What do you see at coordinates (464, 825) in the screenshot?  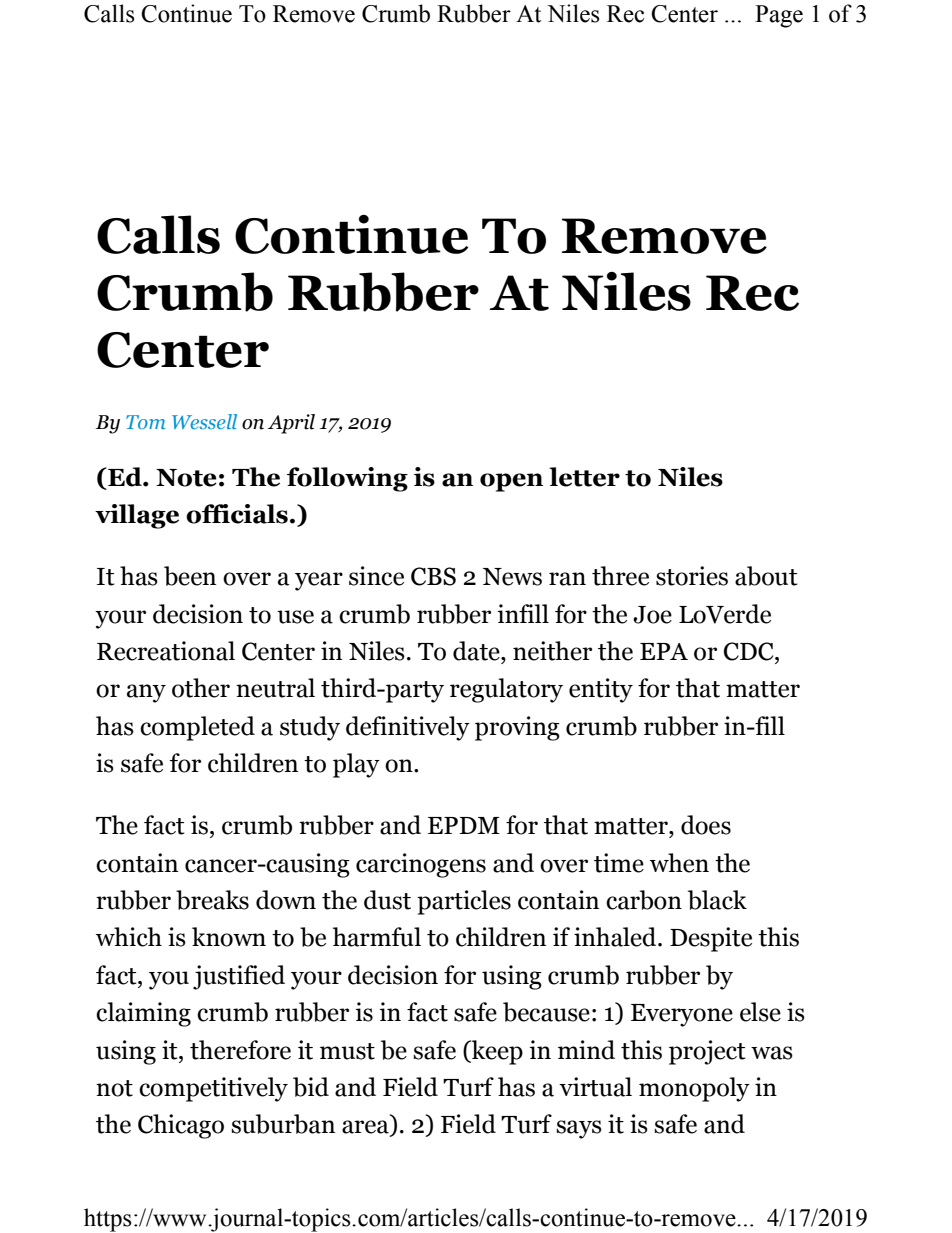 I see `EPDM` at bounding box center [464, 825].
